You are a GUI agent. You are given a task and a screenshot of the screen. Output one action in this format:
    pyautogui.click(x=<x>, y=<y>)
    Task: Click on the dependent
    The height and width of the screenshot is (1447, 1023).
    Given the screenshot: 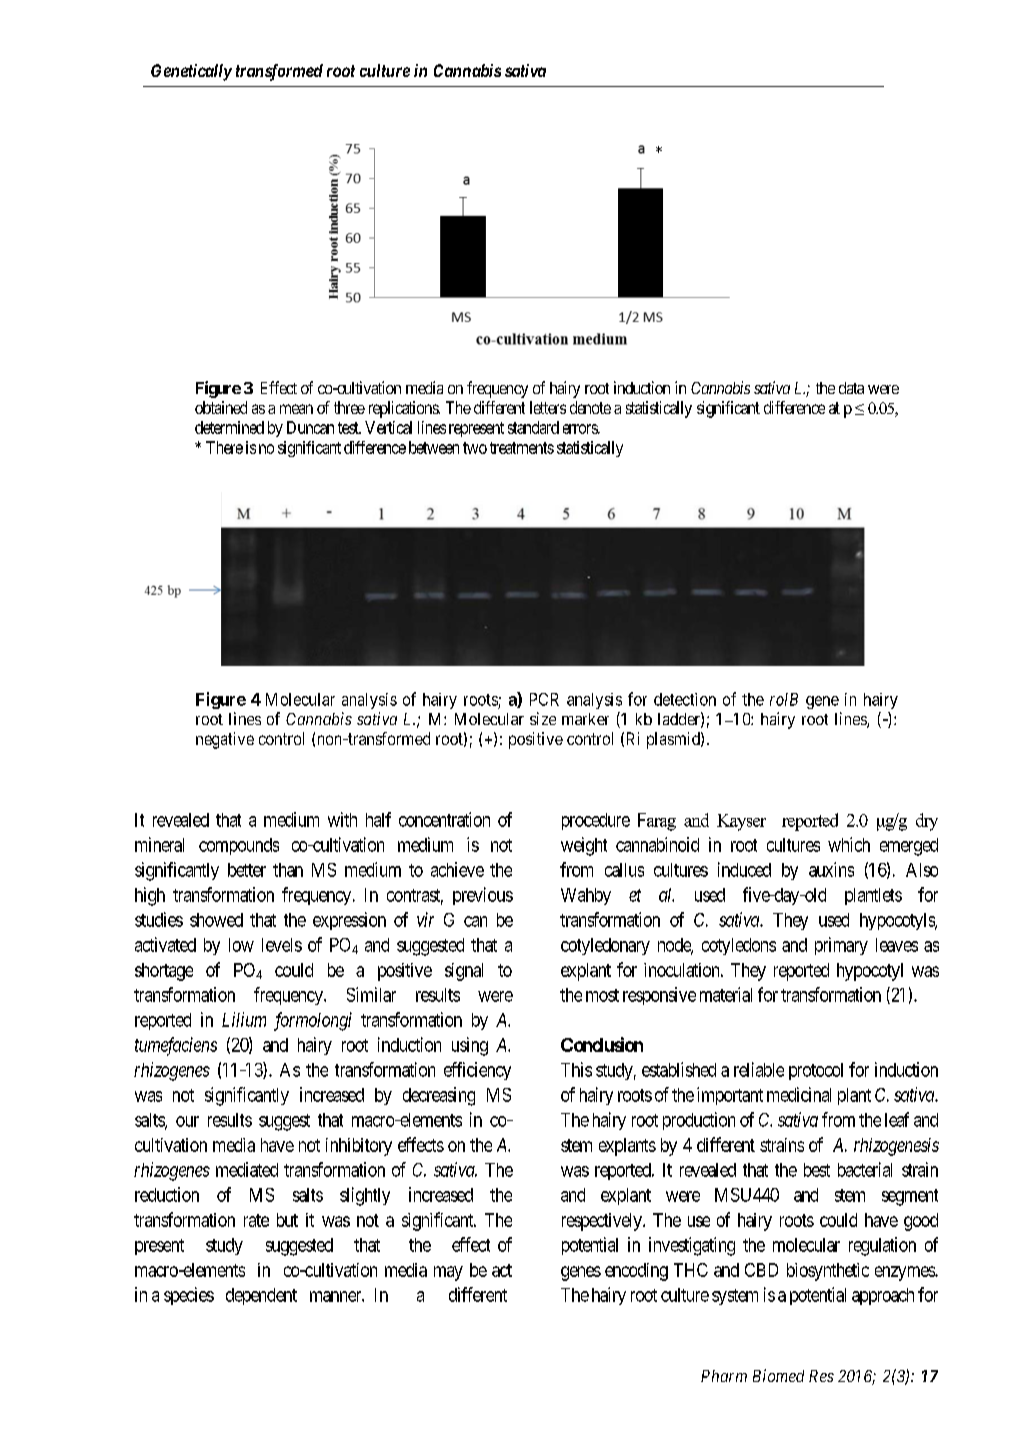 What is the action you would take?
    pyautogui.click(x=261, y=1296)
